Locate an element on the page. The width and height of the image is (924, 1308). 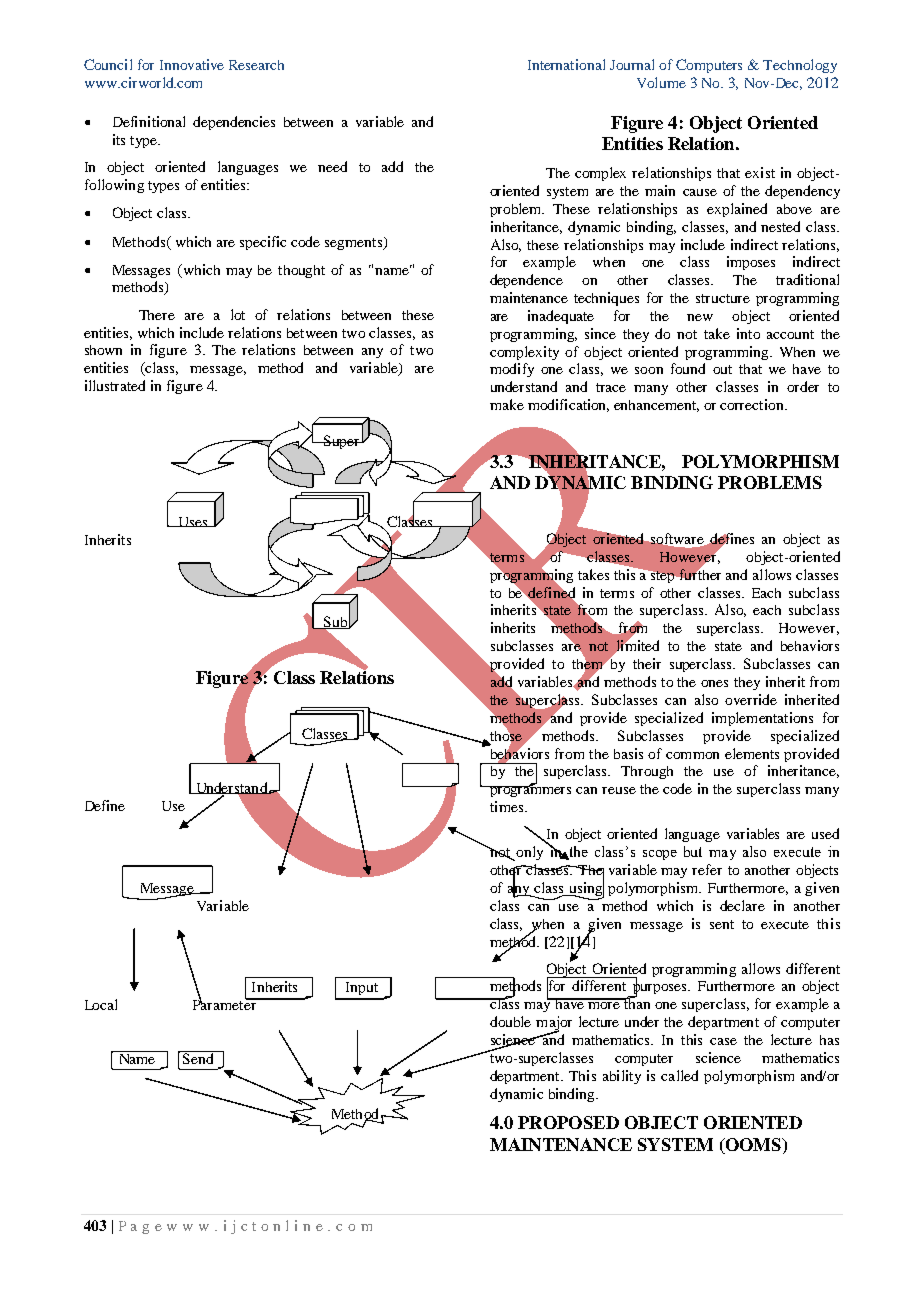
International is located at coordinates (566, 64).
